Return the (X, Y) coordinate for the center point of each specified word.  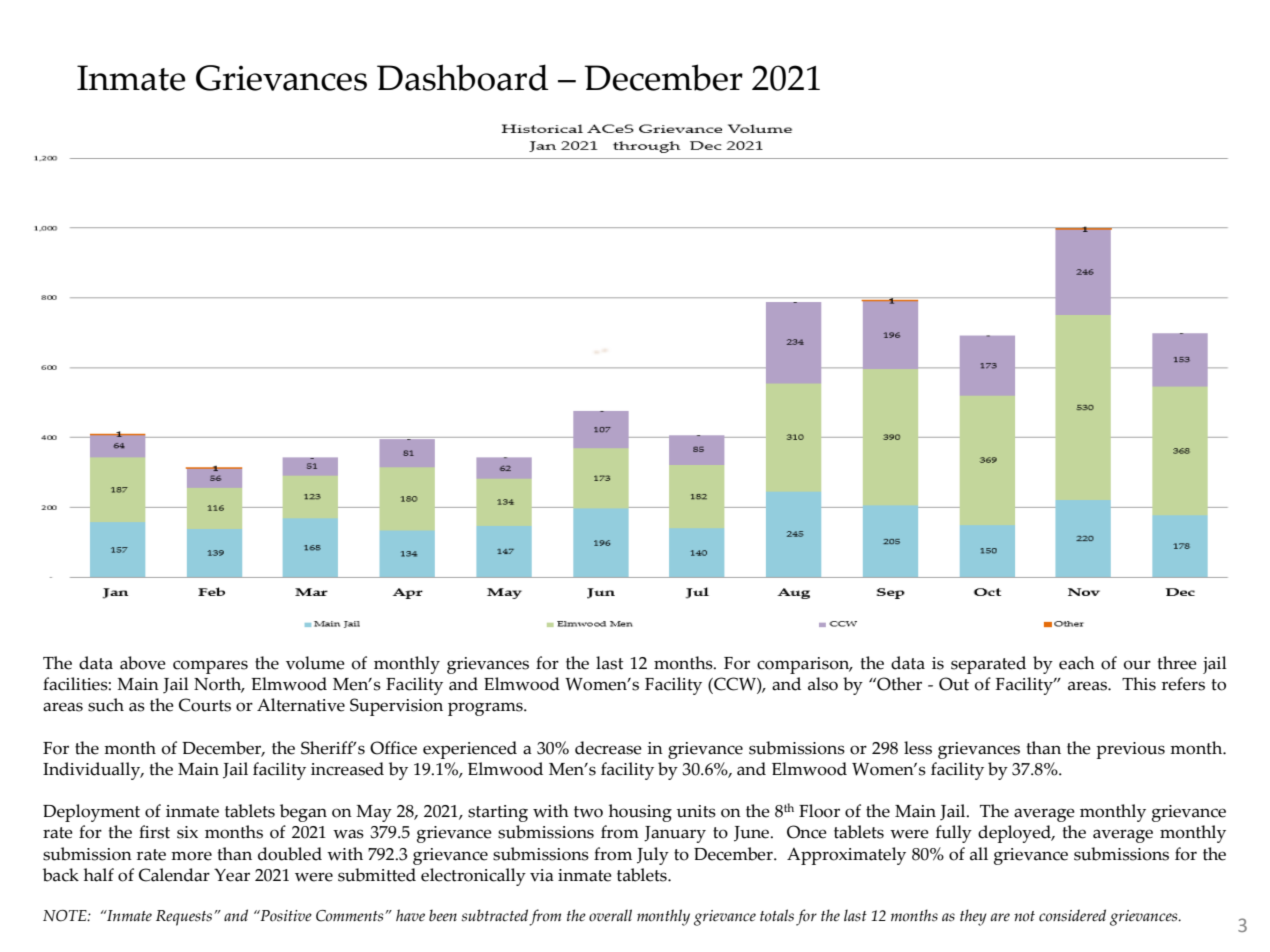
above (143, 663)
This (1139, 684)
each (1077, 663)
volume (315, 663)
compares (210, 667)
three (1177, 663)
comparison (804, 665)
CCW (735, 685)
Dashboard (462, 77)
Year (232, 875)
